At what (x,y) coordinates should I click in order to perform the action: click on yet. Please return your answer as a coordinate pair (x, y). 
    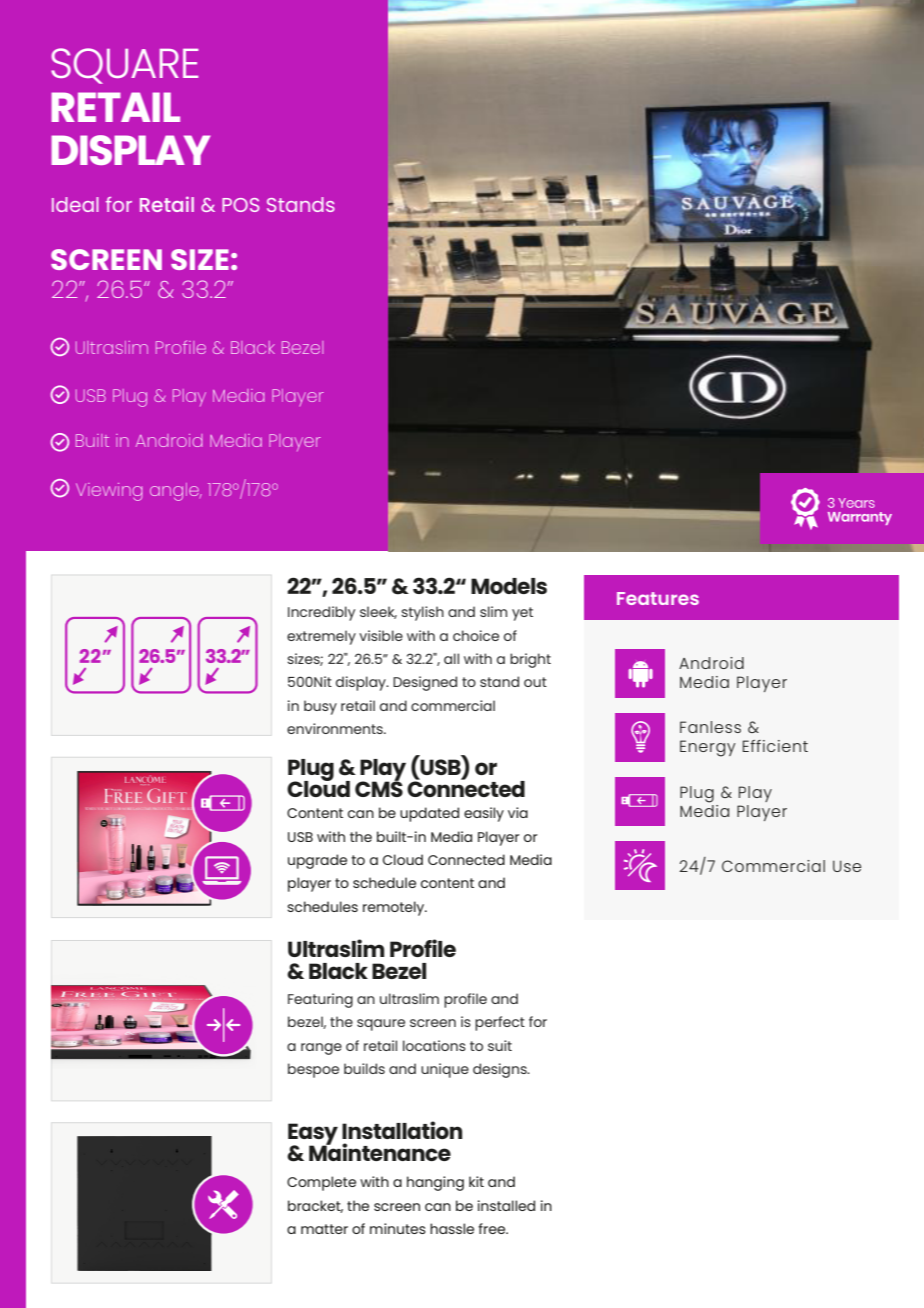
    Looking at the image, I should click on (522, 614).
